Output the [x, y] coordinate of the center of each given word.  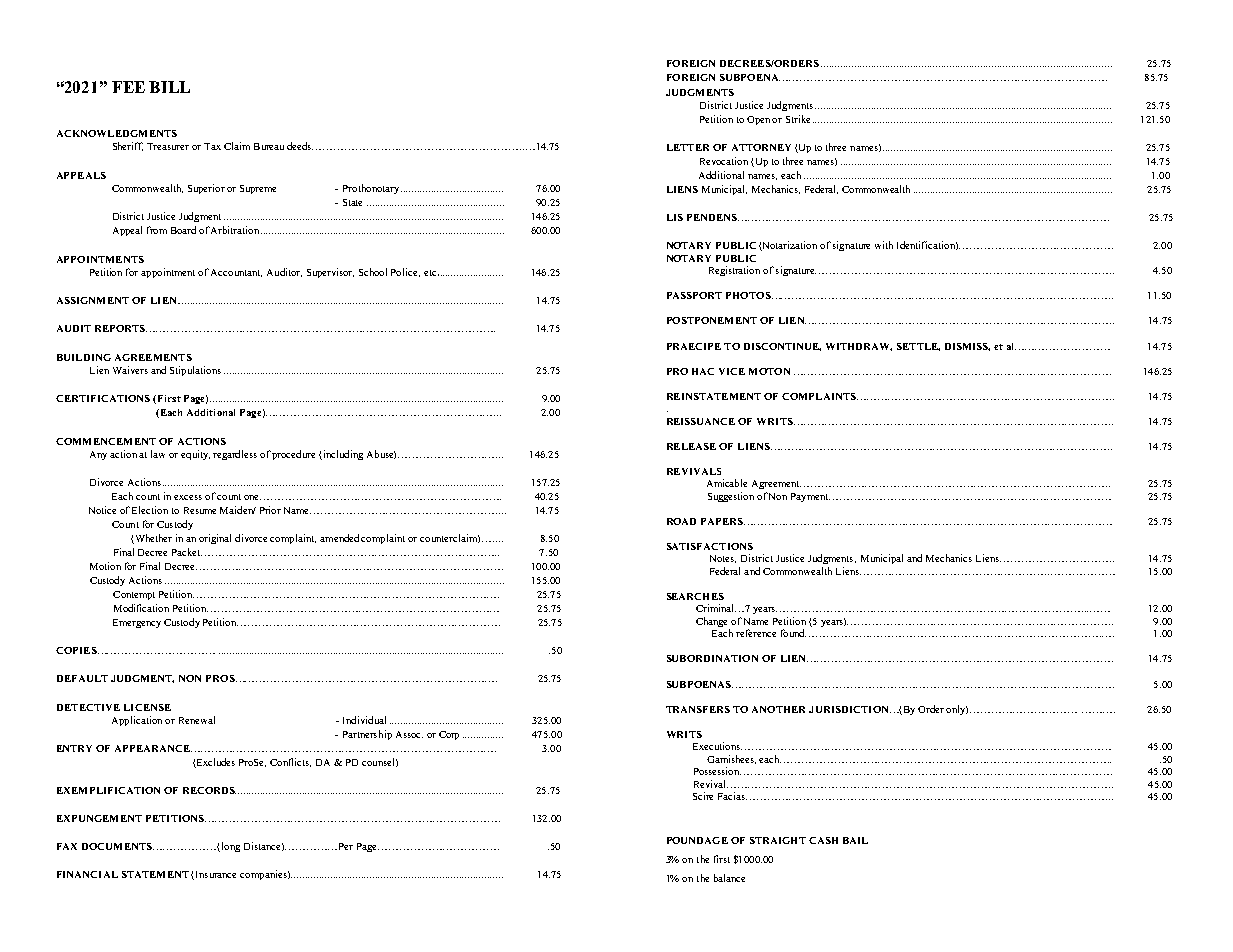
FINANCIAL [87, 874]
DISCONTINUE [782, 347]
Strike [798, 119]
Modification [141, 608]
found [793, 633]
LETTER [688, 147]
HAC [703, 371]
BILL [169, 87]
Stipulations [195, 371]
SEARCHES [695, 596]
